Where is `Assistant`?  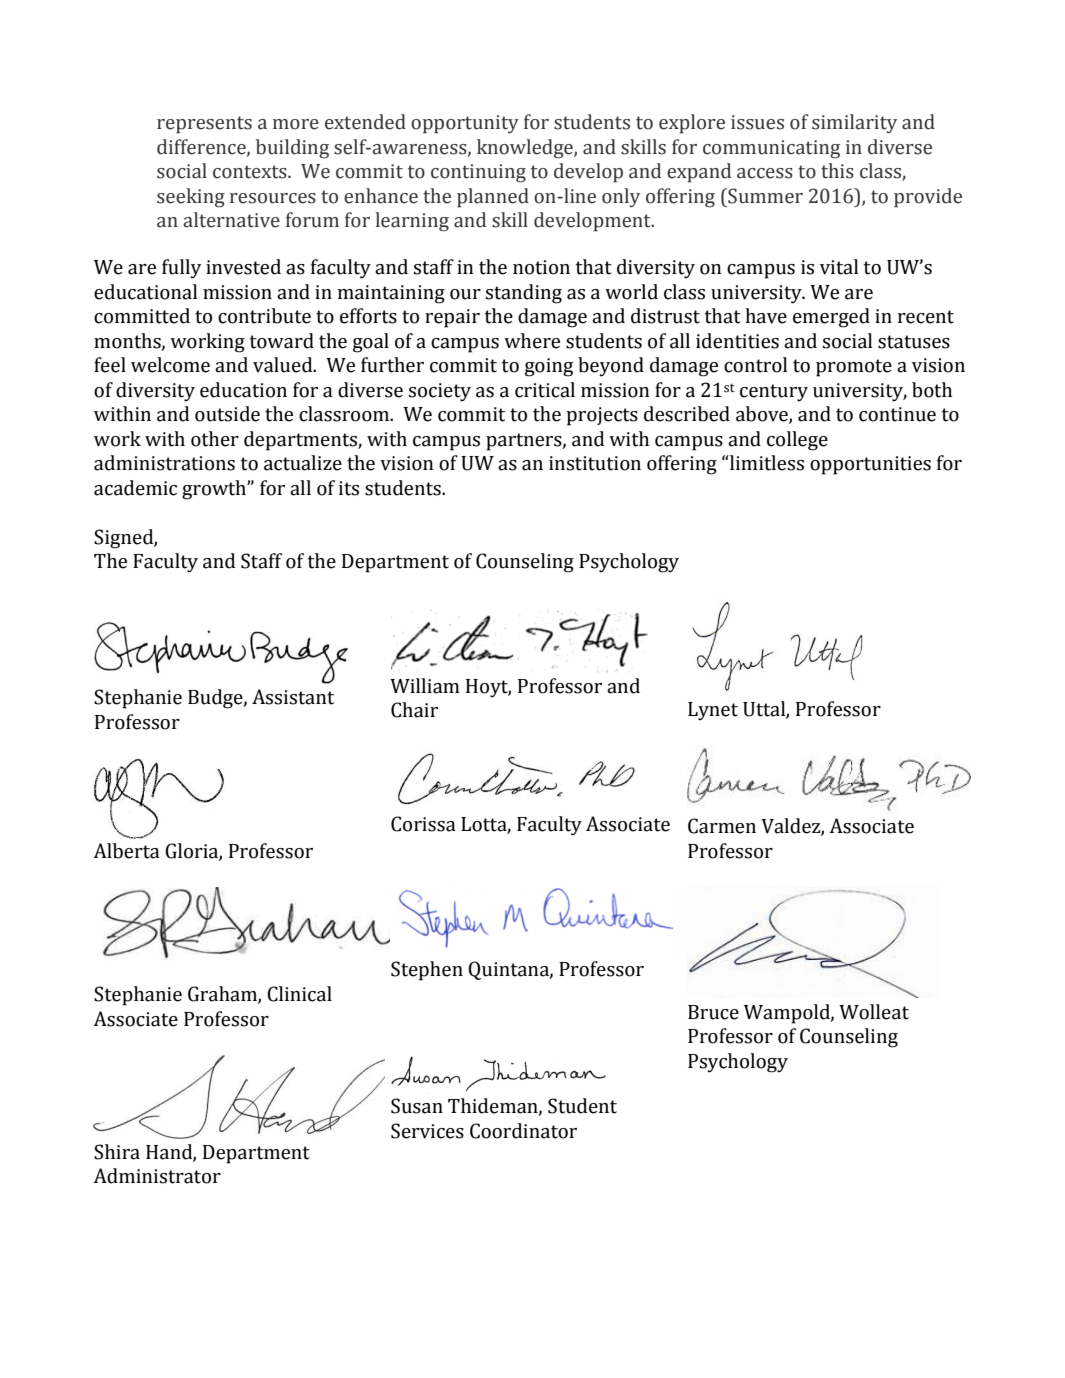 Assistant is located at coordinates (293, 697).
